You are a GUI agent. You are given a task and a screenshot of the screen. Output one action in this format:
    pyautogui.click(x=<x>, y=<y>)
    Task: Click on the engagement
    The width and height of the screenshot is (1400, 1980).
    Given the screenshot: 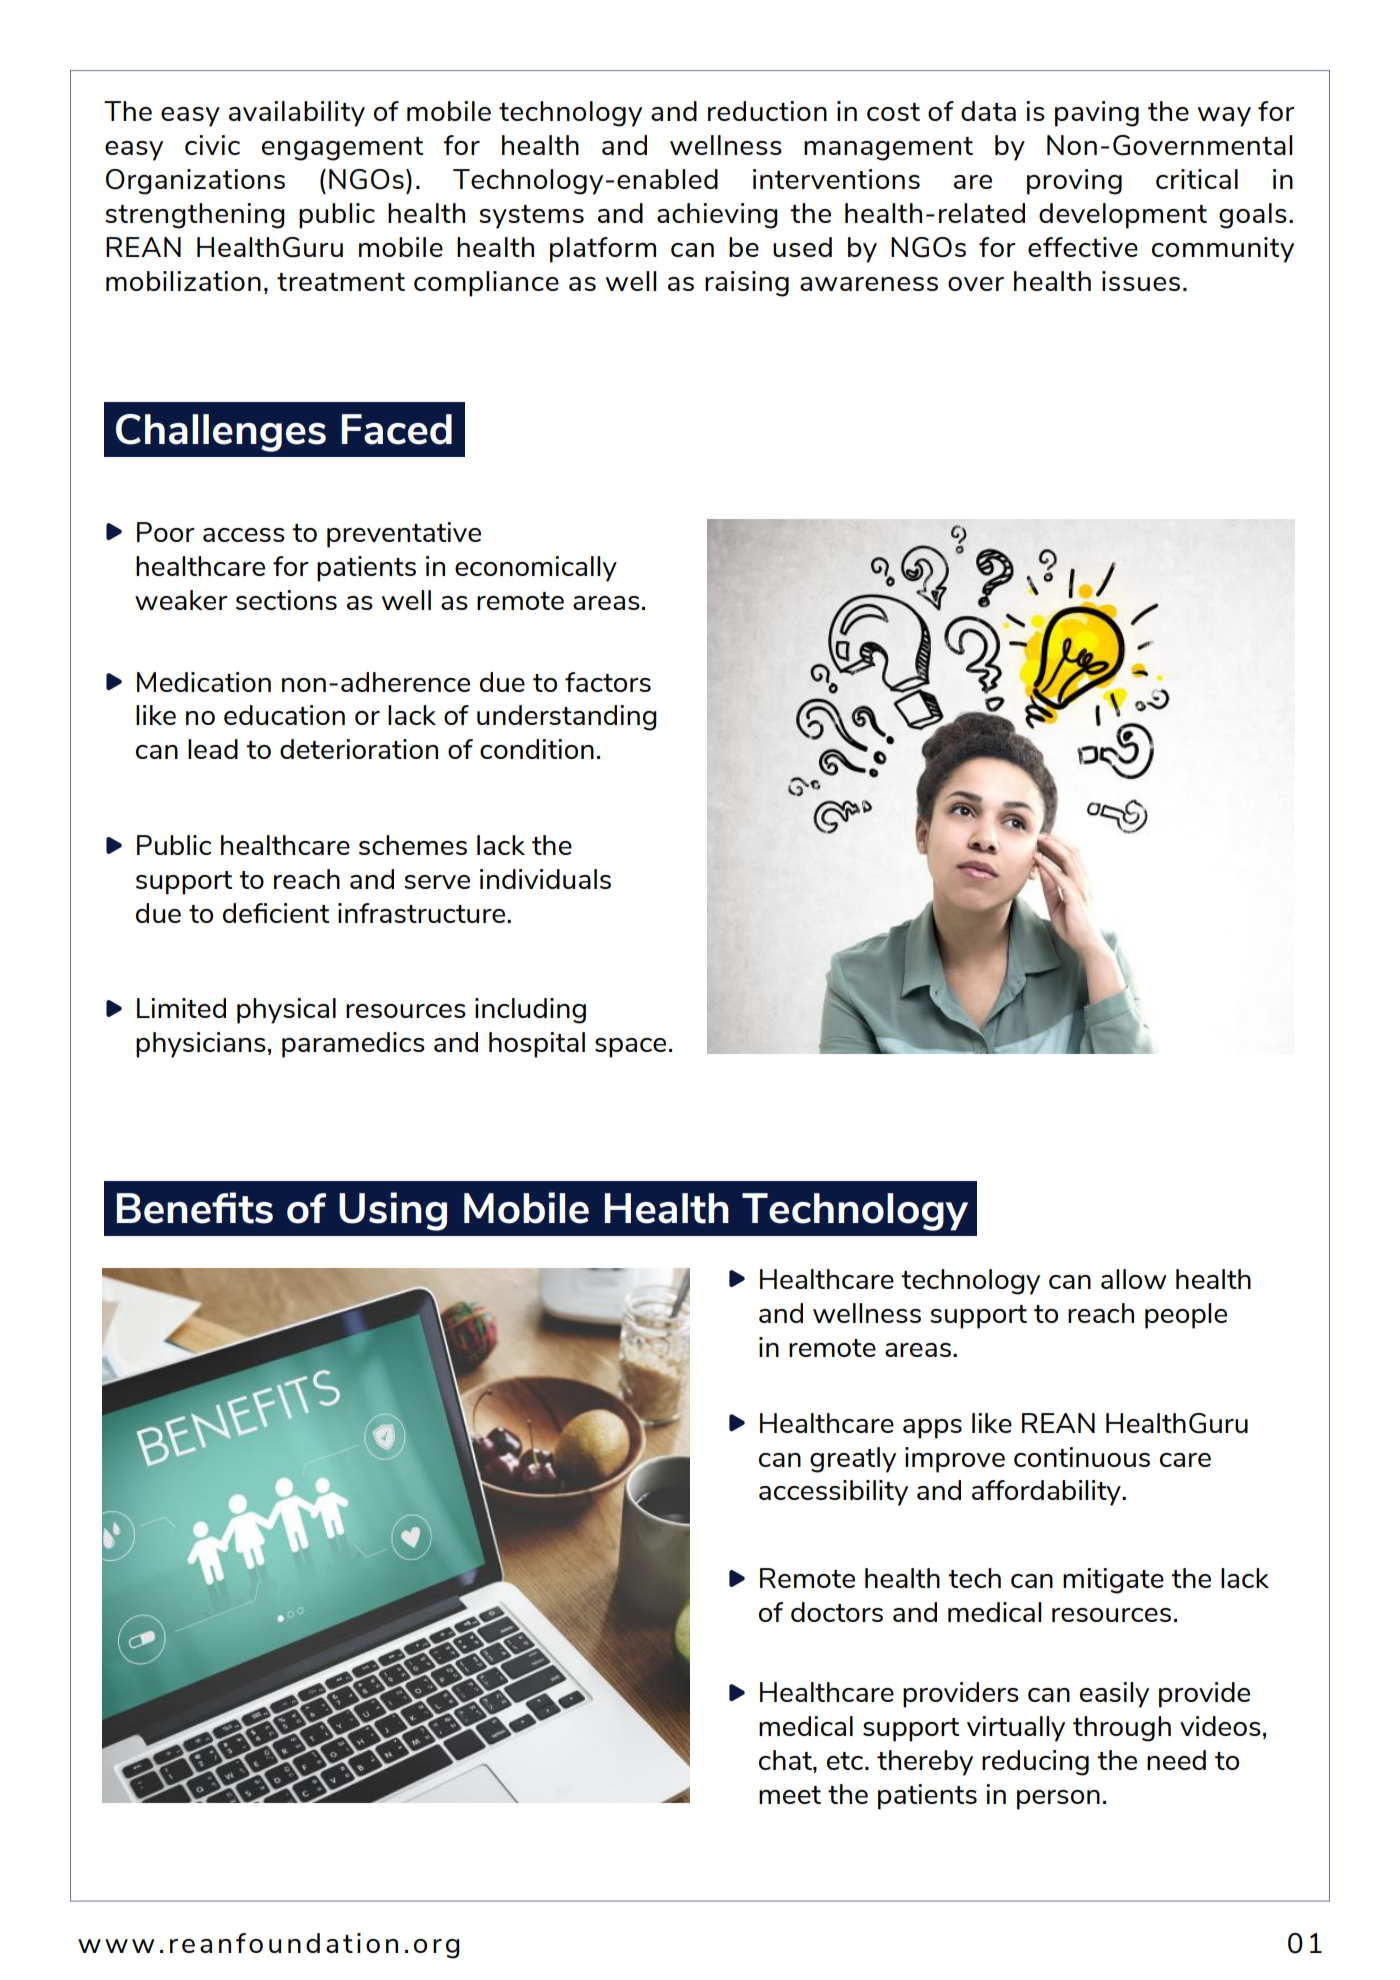 What is the action you would take?
    pyautogui.click(x=342, y=149)
